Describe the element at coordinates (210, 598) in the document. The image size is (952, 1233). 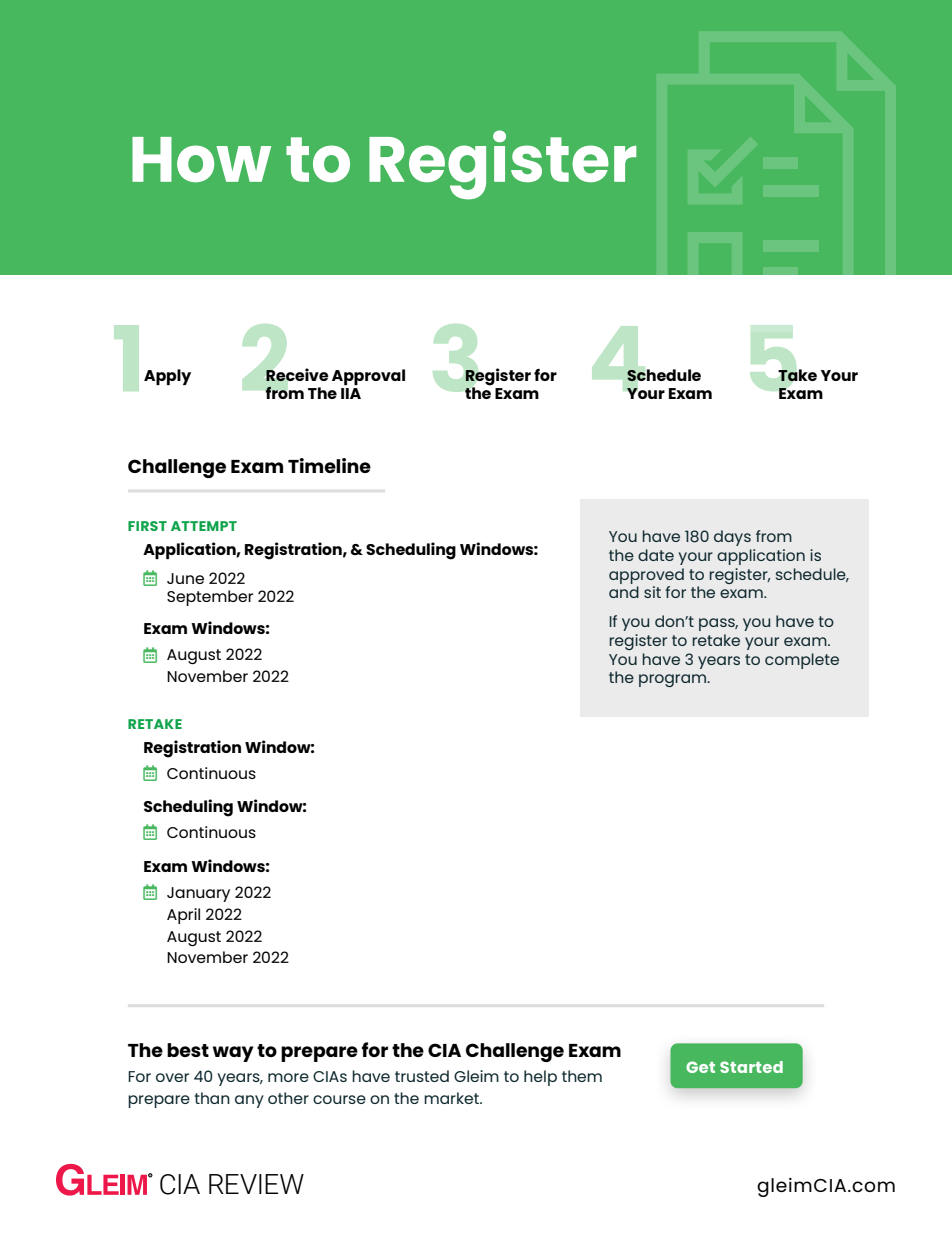
I see `September` at that location.
